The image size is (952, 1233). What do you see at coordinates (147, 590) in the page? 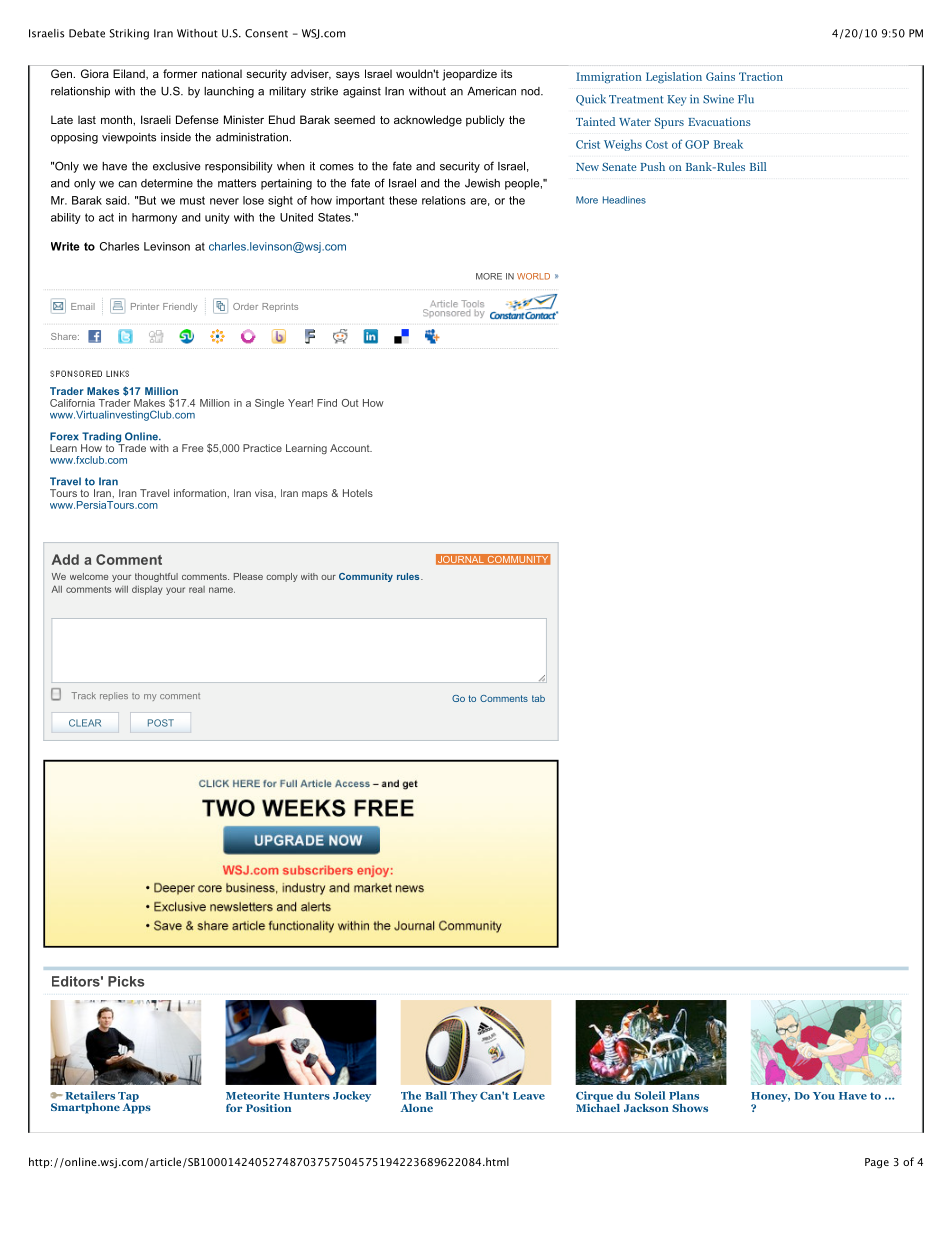
I see `display` at bounding box center [147, 590].
